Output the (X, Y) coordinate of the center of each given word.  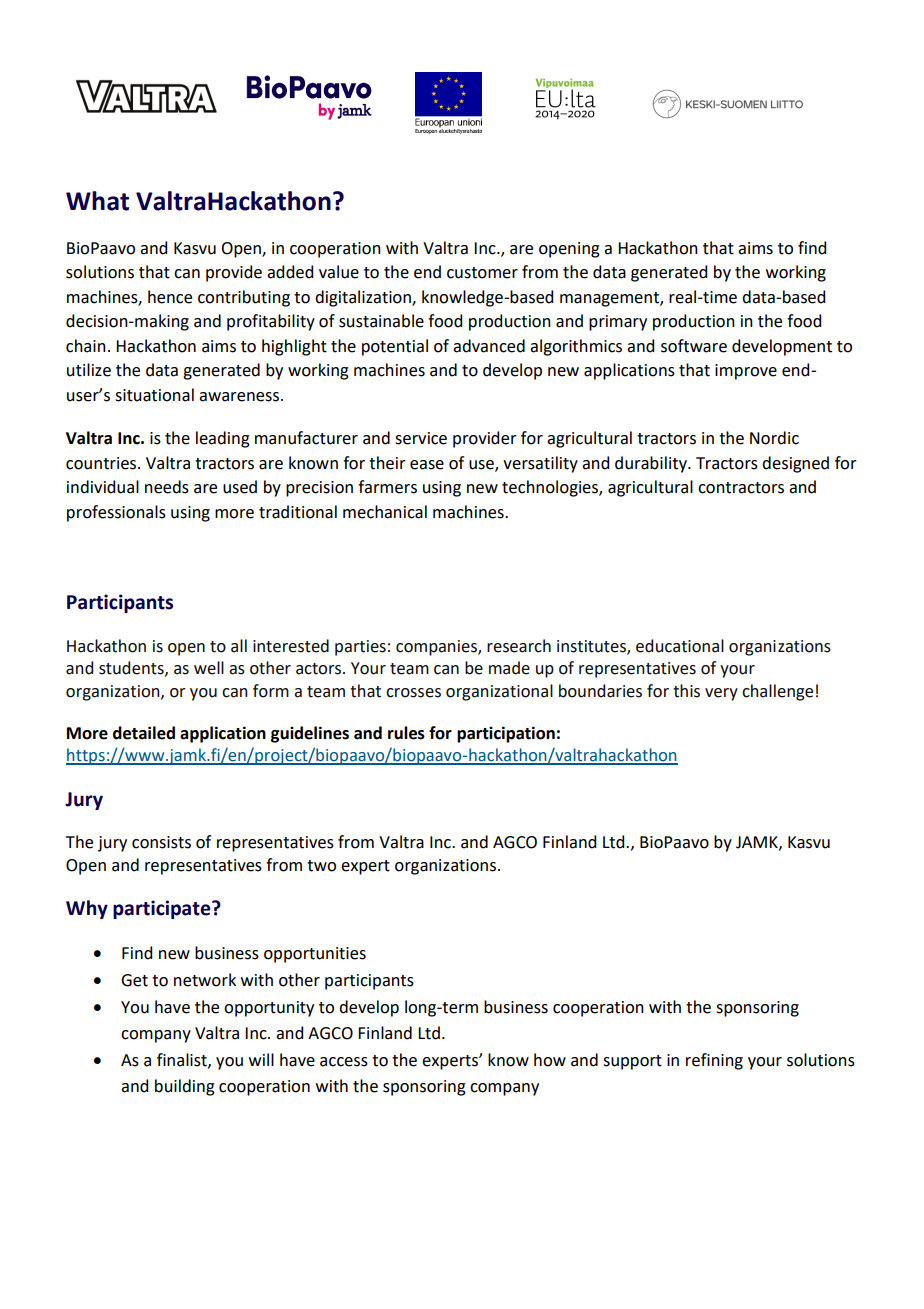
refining (714, 1061)
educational (680, 646)
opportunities (315, 955)
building (185, 1087)
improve (746, 372)
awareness (239, 397)
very (721, 694)
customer (482, 273)
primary (618, 323)
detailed (144, 733)
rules (406, 733)
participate (163, 909)
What (97, 201)
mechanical (385, 512)
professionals (116, 513)
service (421, 438)
